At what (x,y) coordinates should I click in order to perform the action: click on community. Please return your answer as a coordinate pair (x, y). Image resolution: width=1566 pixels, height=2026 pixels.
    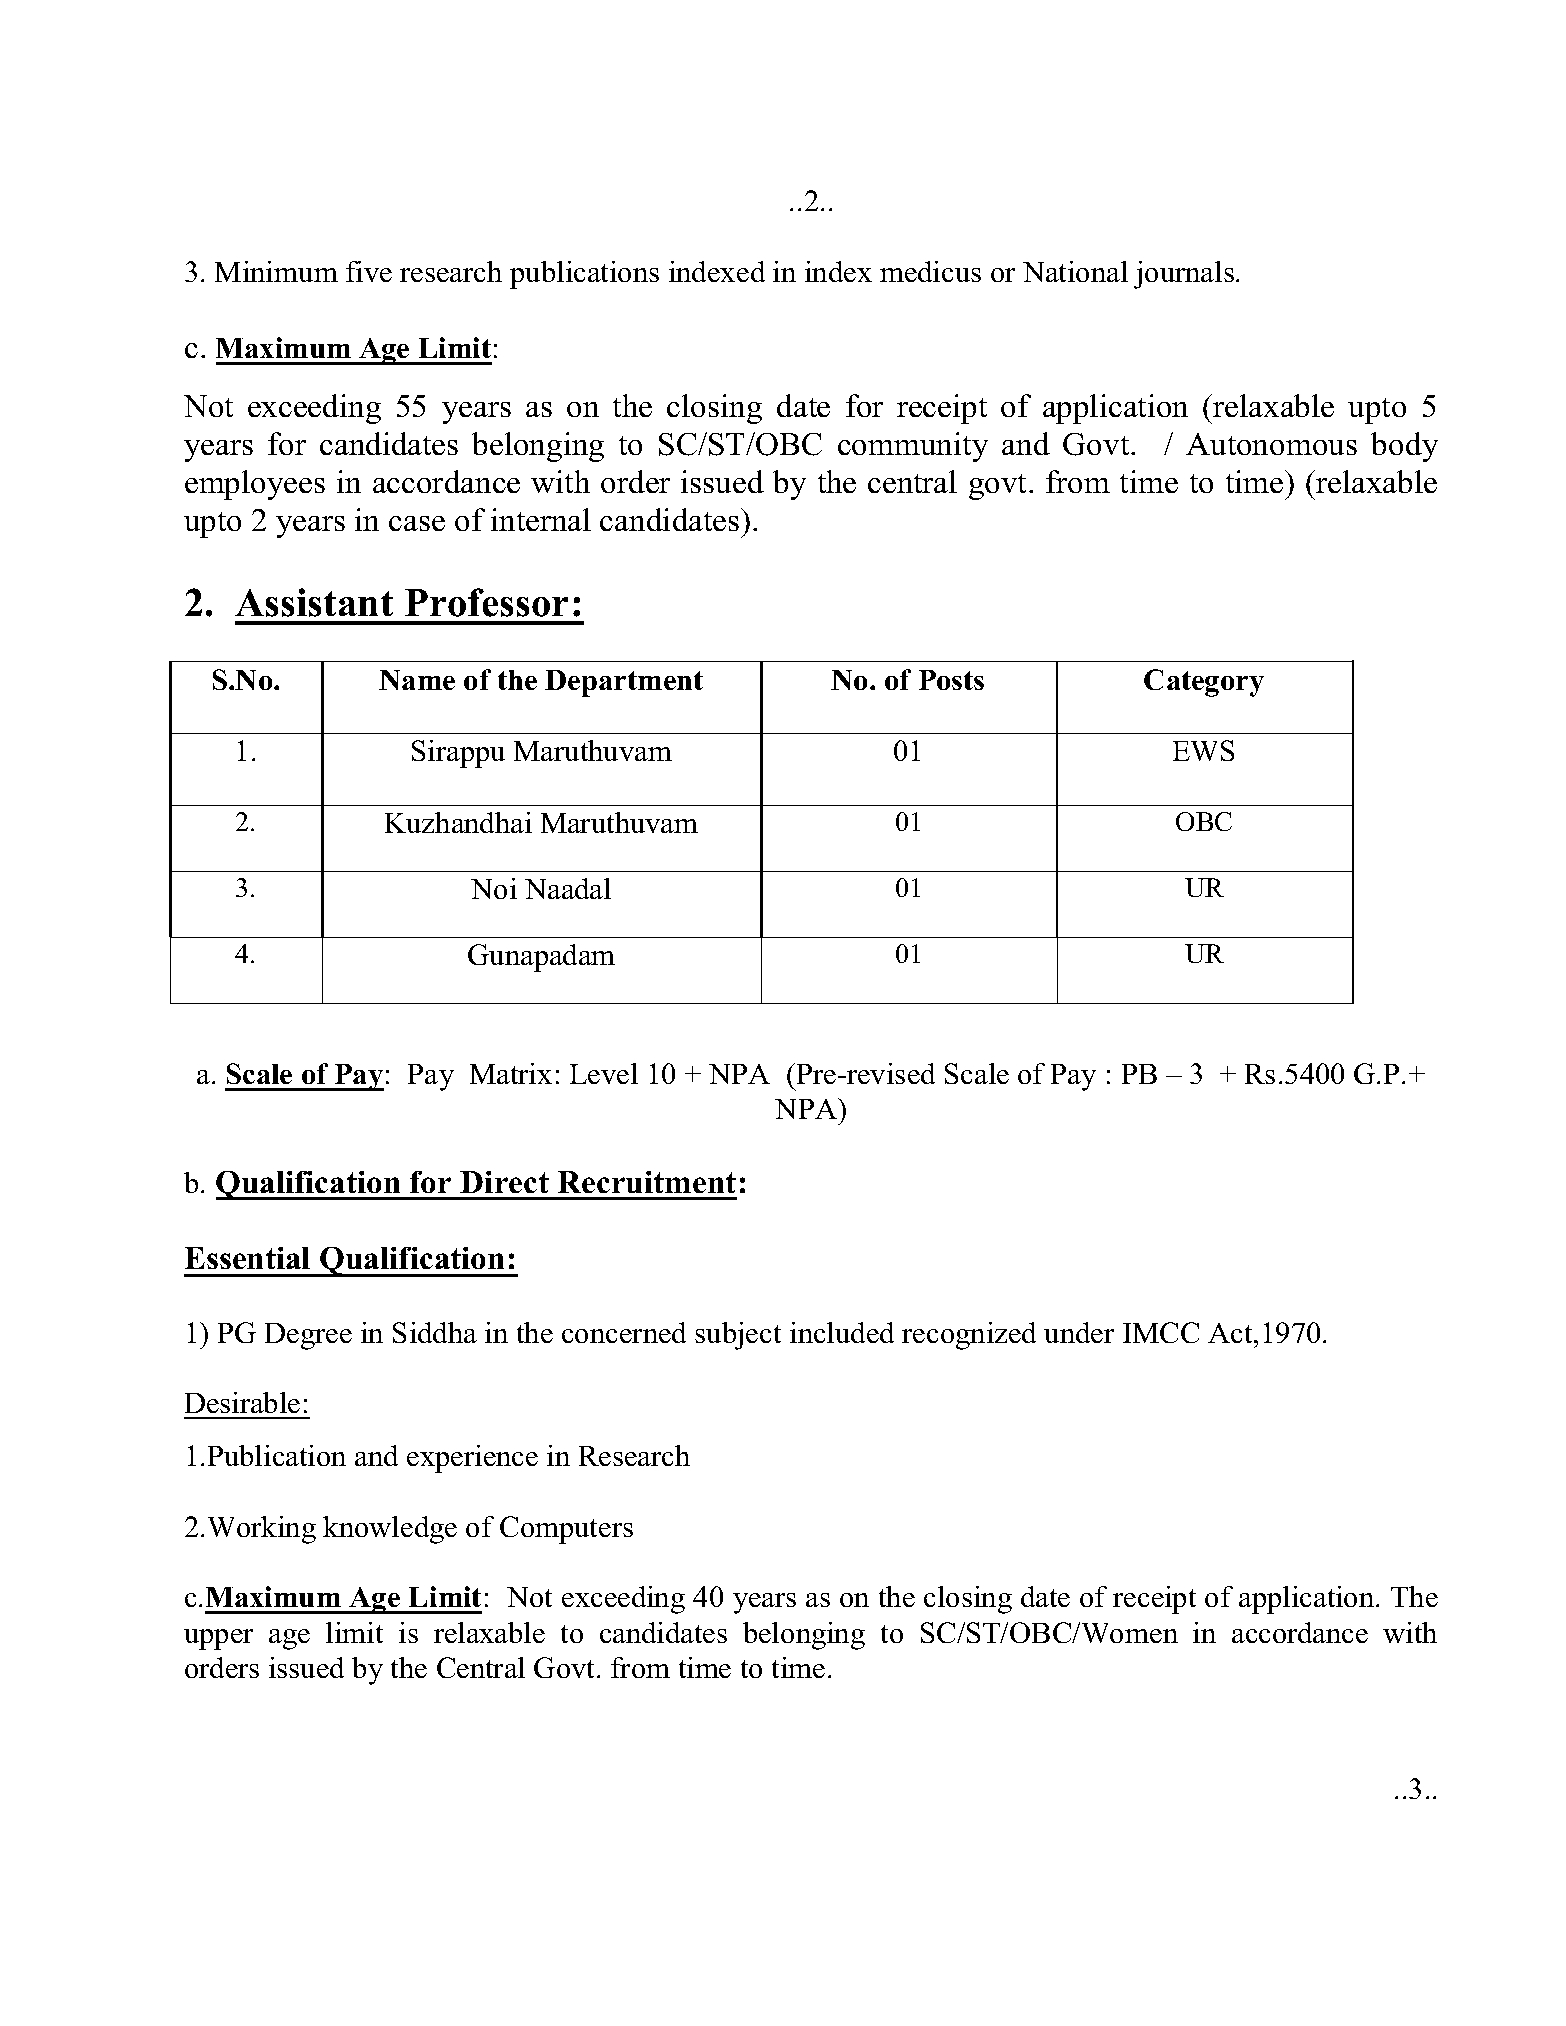
    Looking at the image, I should click on (913, 447).
